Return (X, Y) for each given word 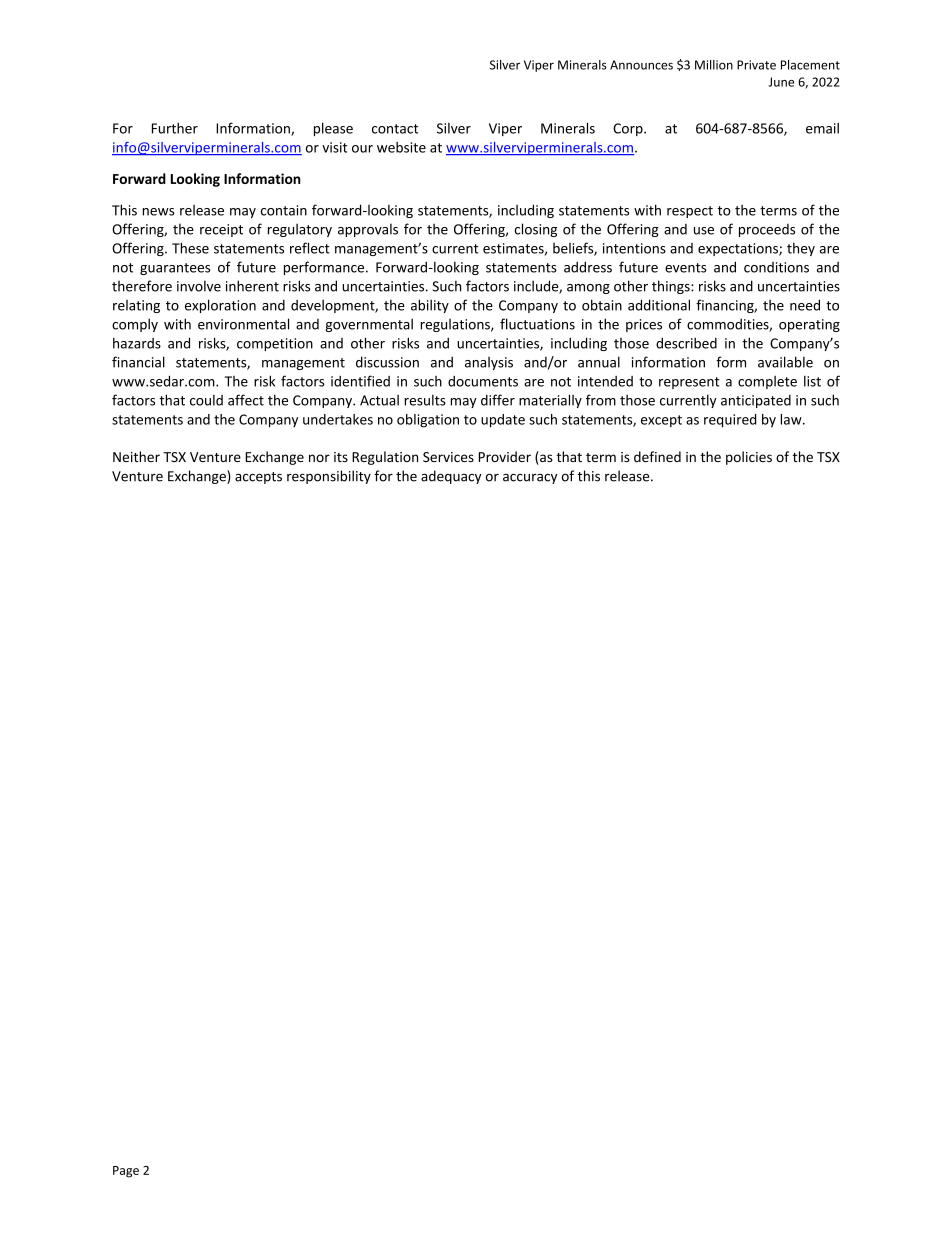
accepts (258, 478)
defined (657, 456)
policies (749, 458)
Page (126, 1172)
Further (175, 128)
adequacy (451, 477)
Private (756, 65)
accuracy (530, 479)
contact (395, 129)
